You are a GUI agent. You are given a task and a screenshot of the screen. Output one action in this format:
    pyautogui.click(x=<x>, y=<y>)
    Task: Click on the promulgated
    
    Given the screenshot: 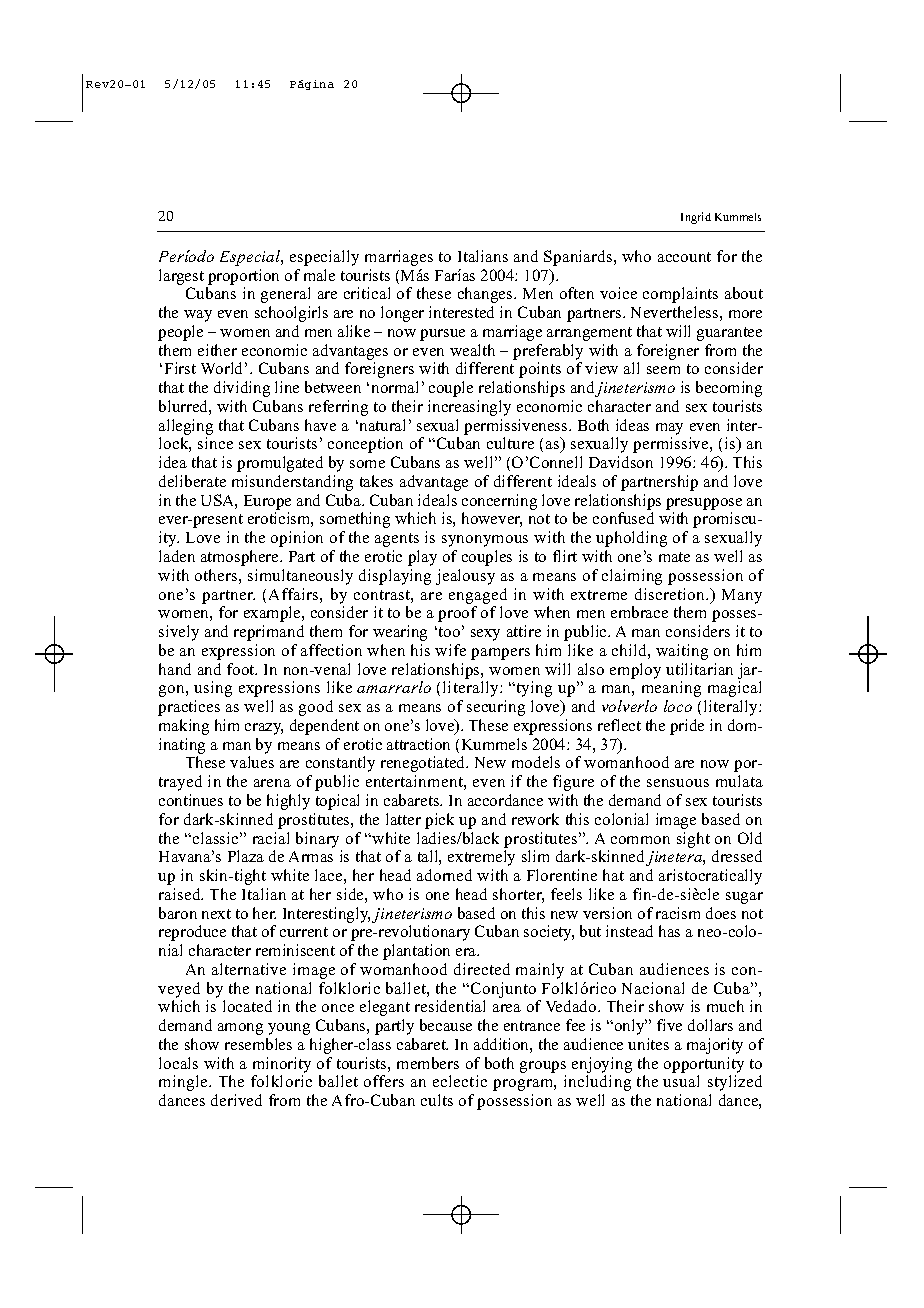 What is the action you would take?
    pyautogui.click(x=280, y=464)
